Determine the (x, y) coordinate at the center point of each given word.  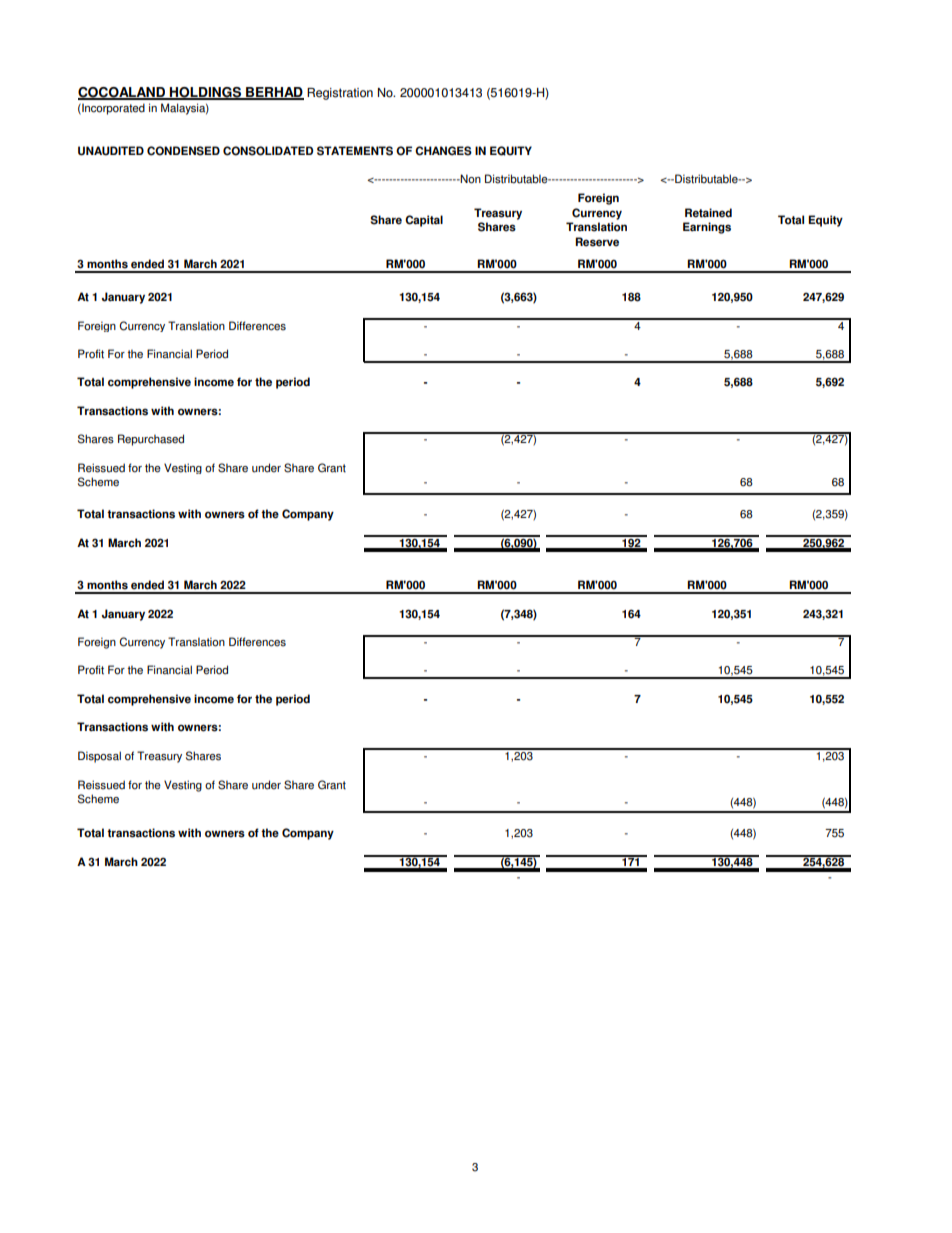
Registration (340, 94)
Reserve (597, 242)
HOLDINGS (205, 93)
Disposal (99, 757)
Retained (708, 213)
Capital (424, 221)
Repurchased (151, 440)
